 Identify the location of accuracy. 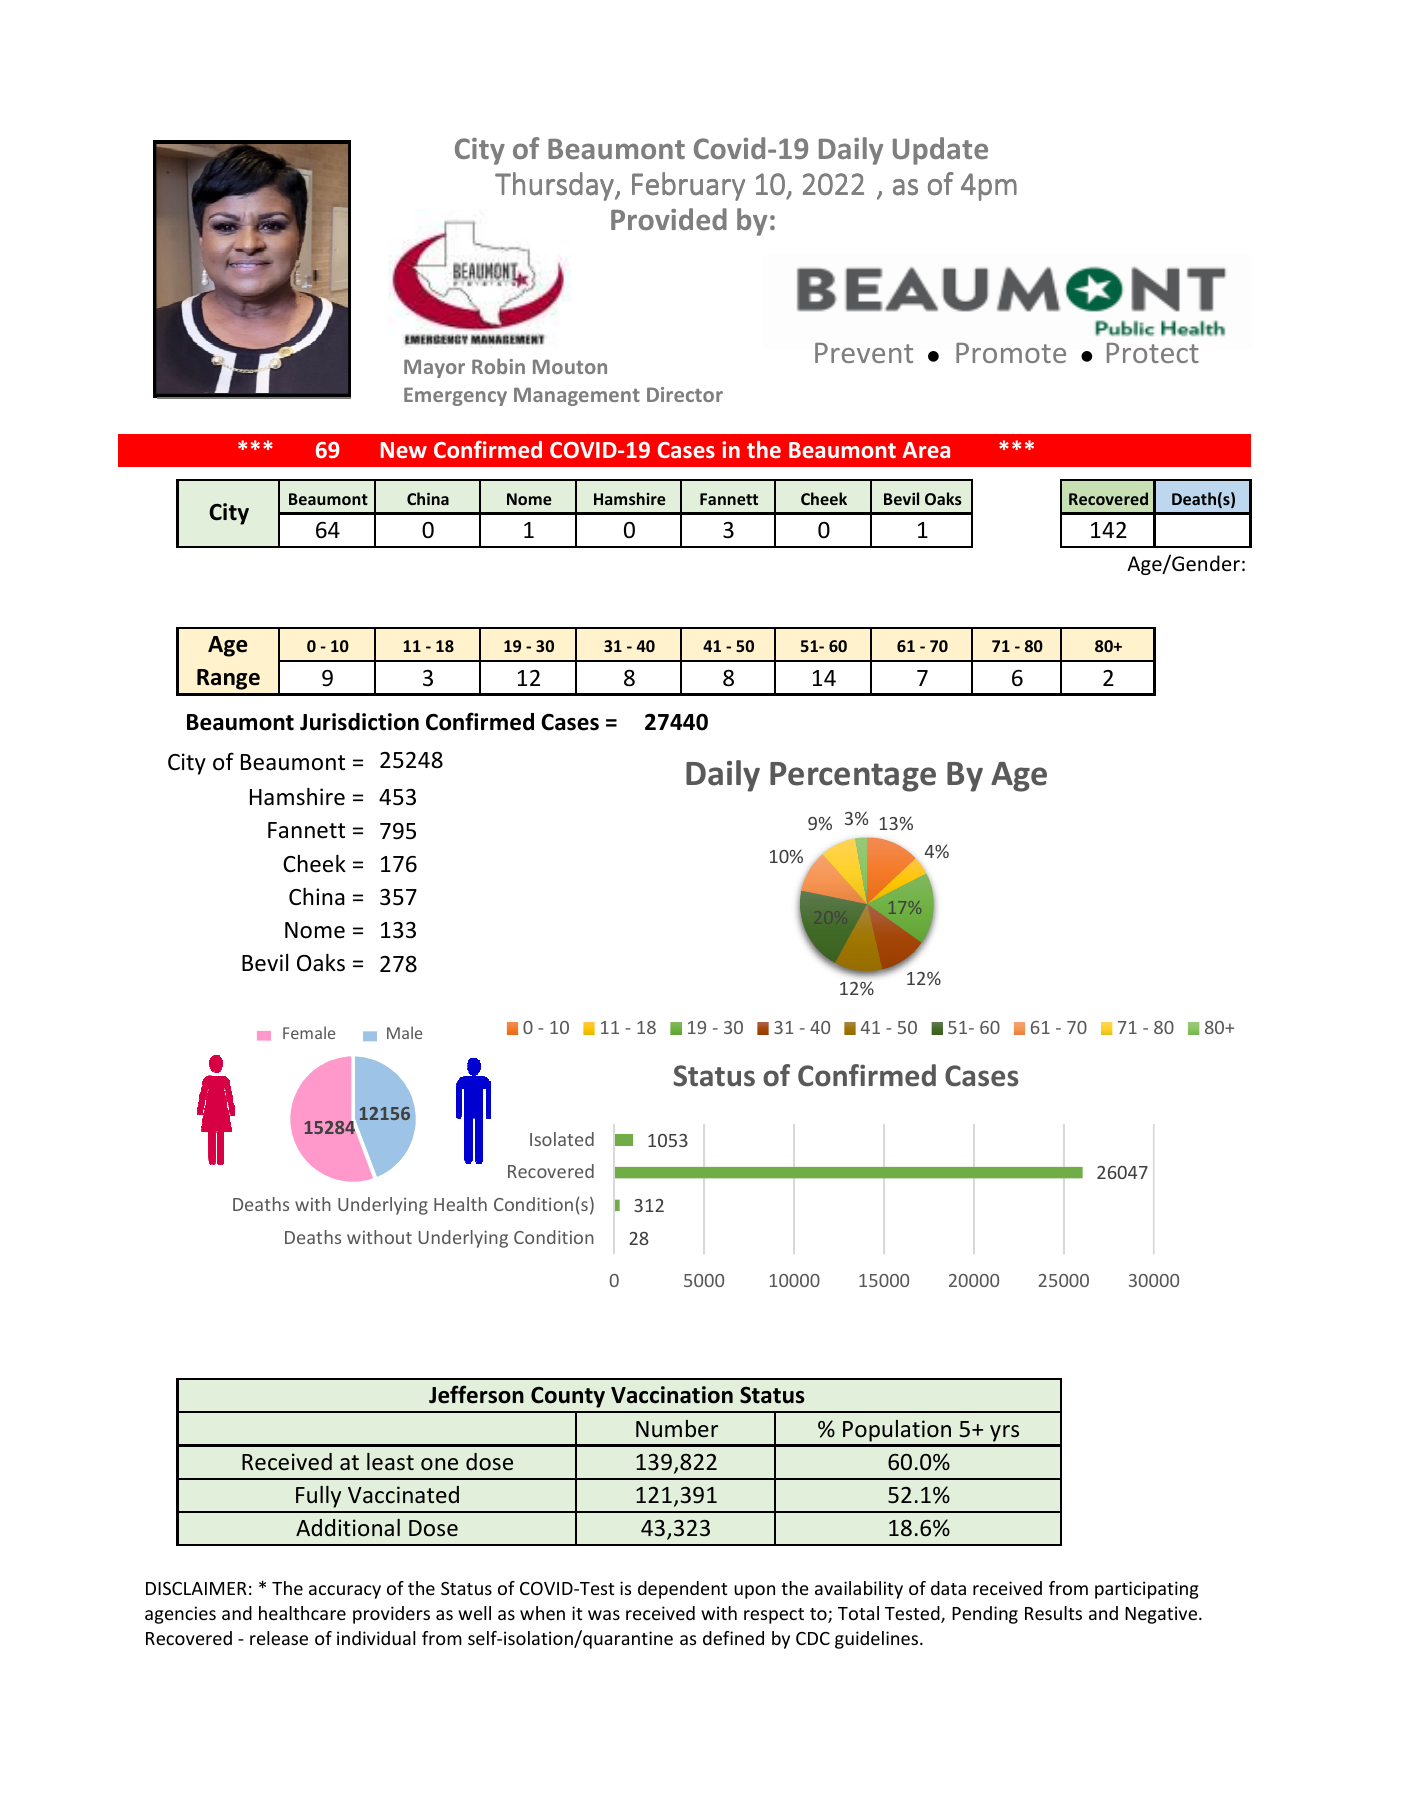
(345, 1592).
